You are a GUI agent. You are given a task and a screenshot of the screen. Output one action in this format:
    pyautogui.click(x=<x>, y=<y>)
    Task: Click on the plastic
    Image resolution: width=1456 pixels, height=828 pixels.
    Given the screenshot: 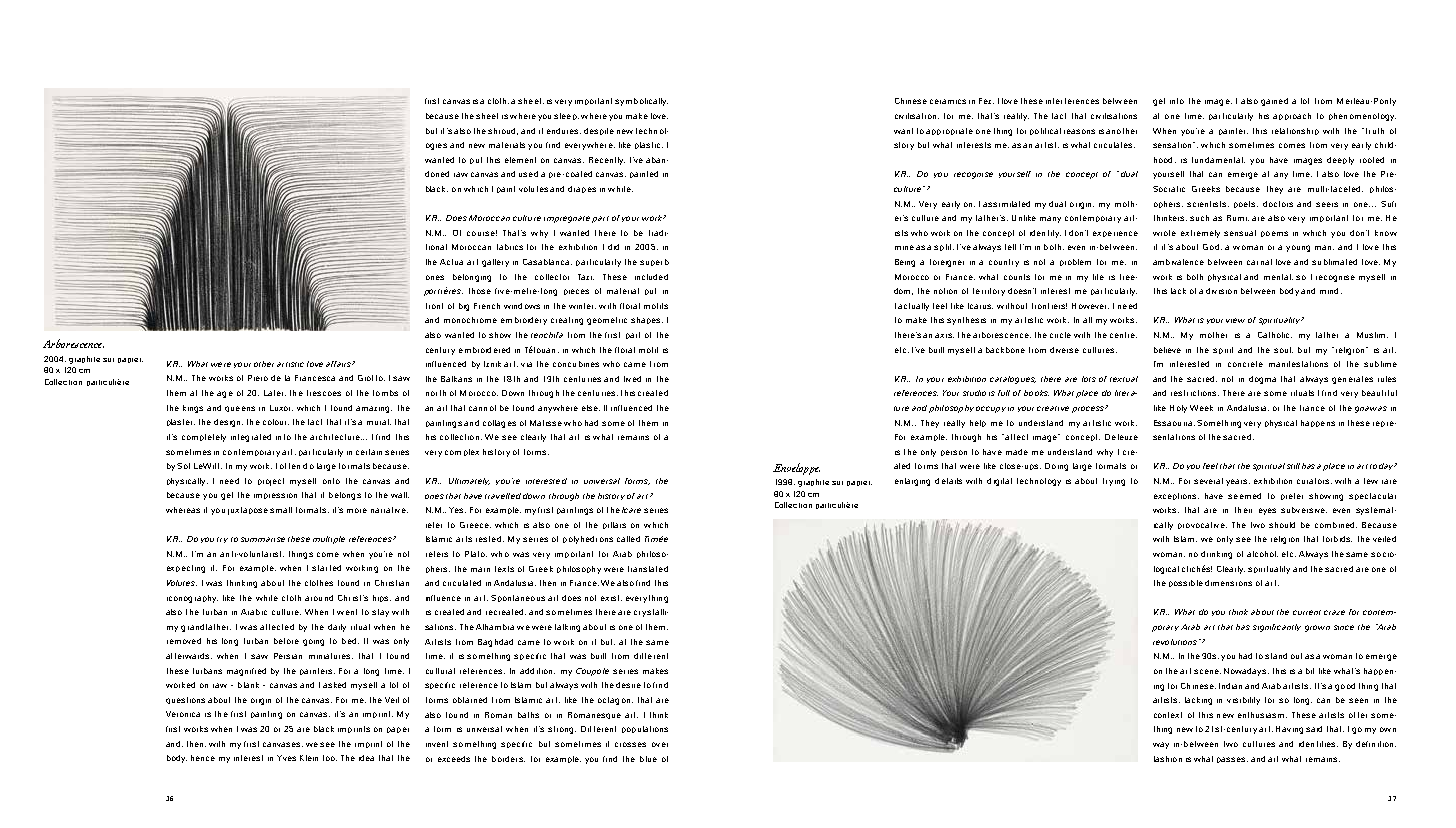 What is the action you would take?
    pyautogui.click(x=649, y=145)
